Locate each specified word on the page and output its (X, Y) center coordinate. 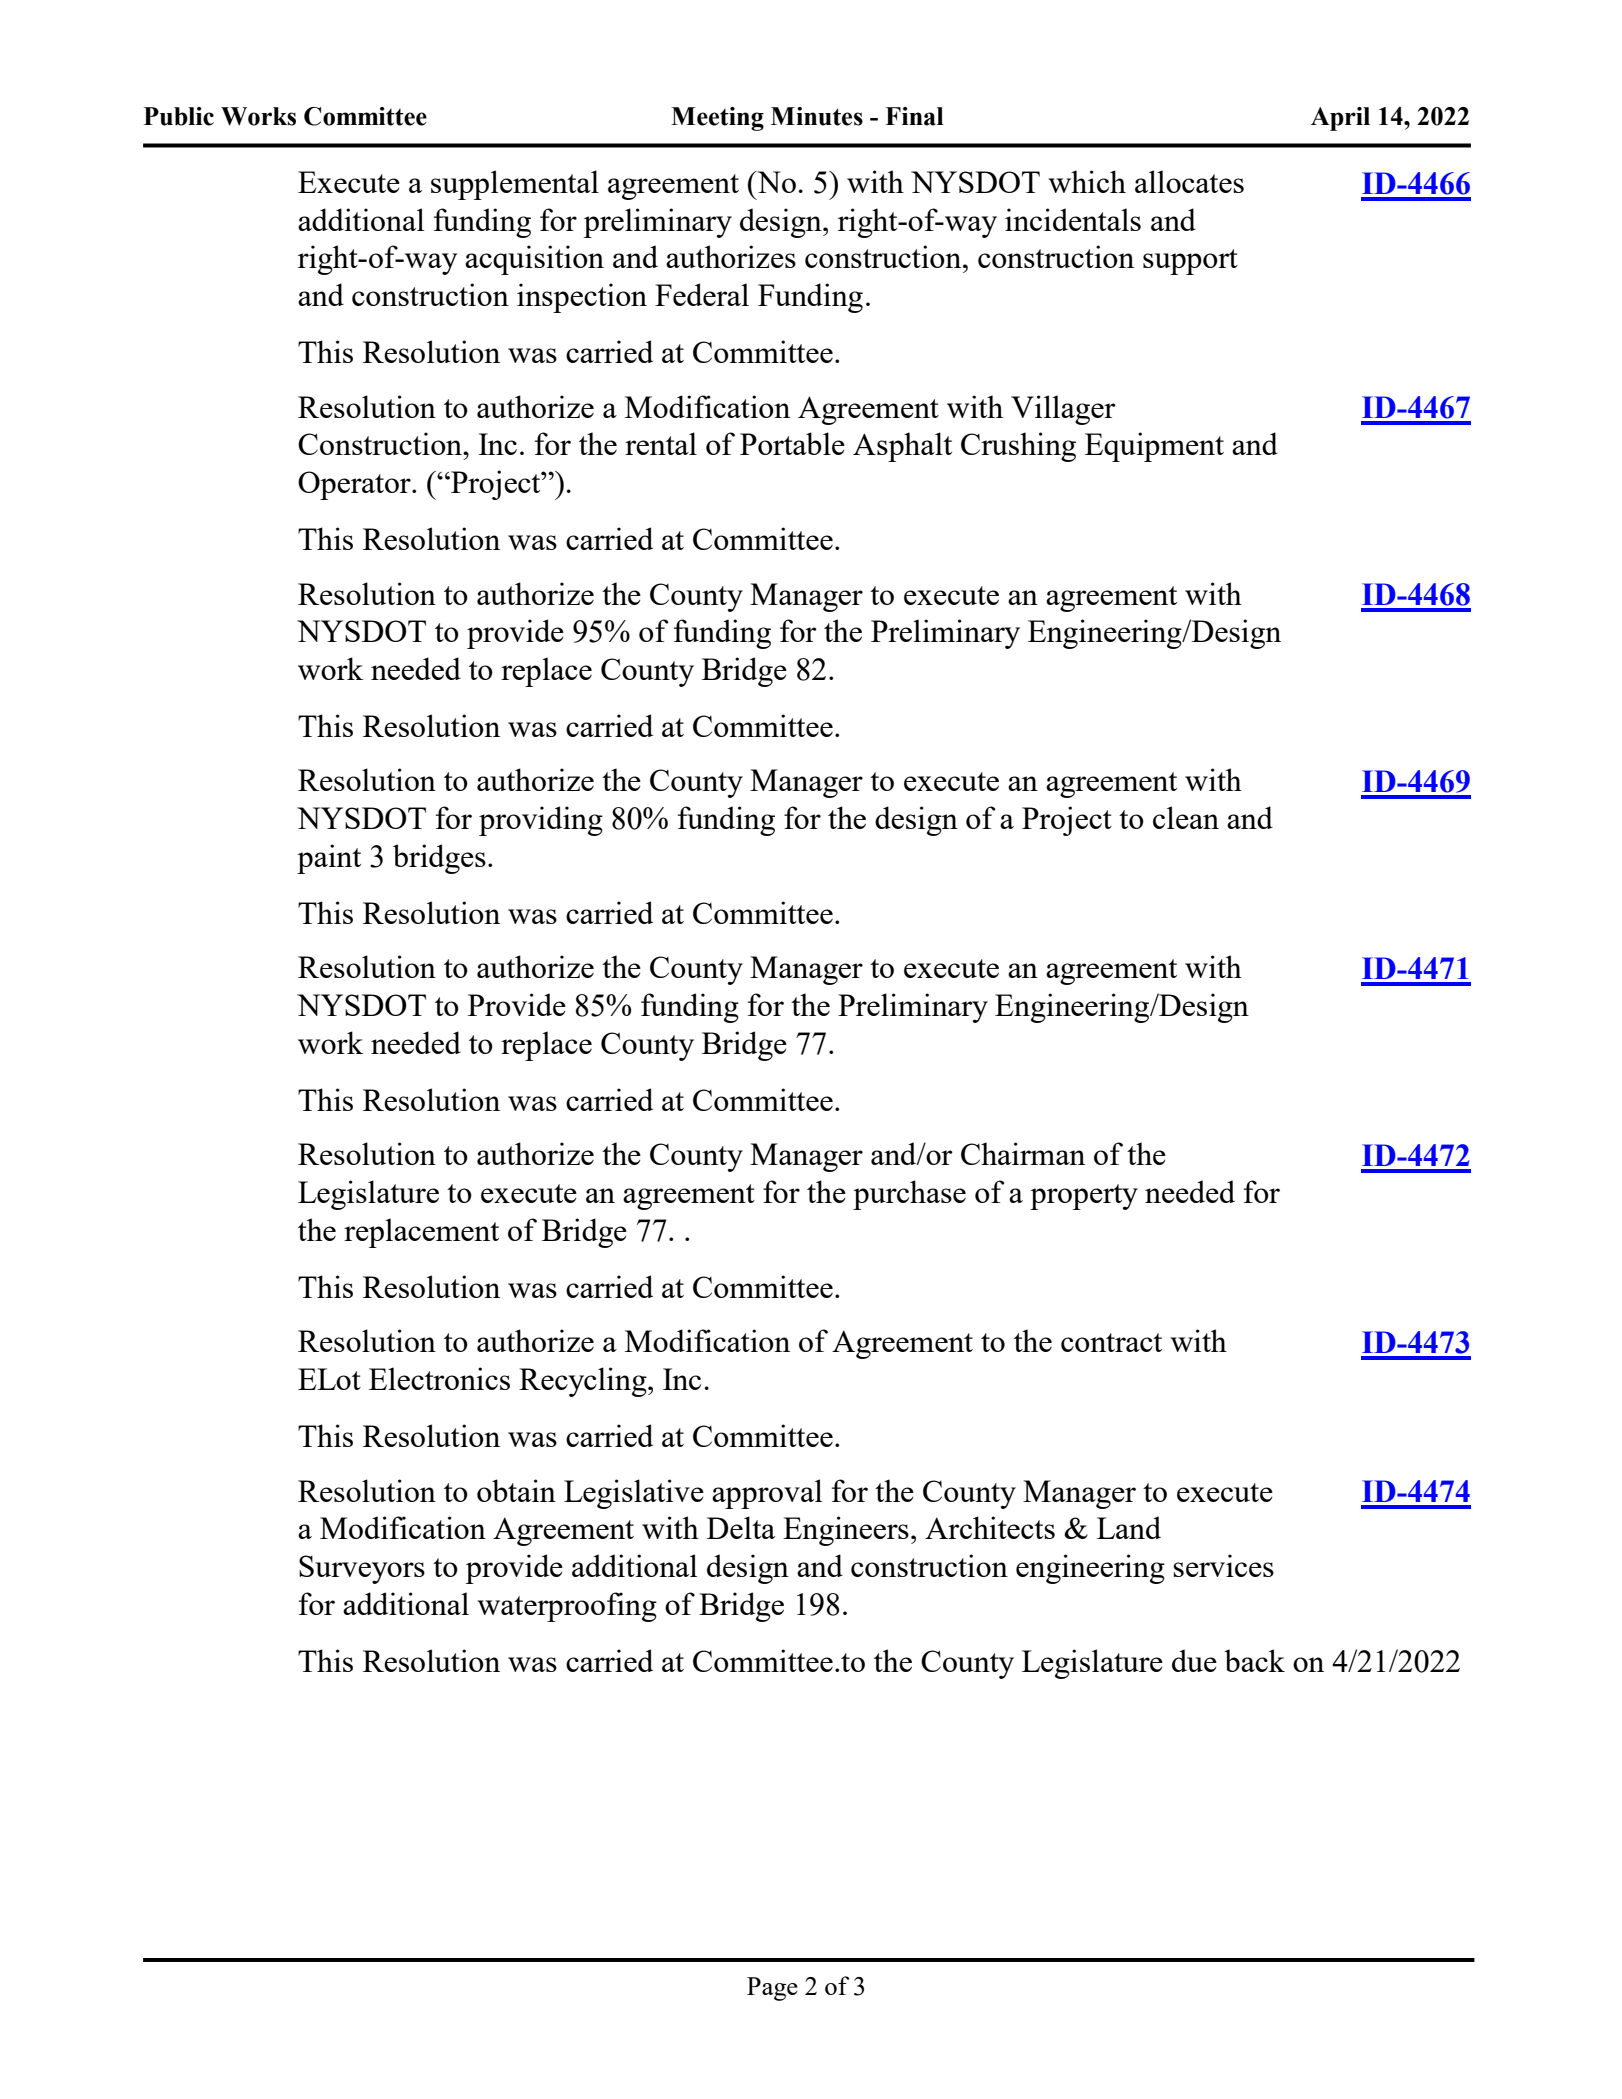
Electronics (439, 1378)
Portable (792, 443)
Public (179, 116)
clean (1186, 817)
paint (329, 859)
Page (772, 1989)
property (1084, 1197)
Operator (355, 485)
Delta (741, 1527)
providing (541, 821)
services (1223, 1565)
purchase (909, 1195)
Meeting (717, 119)
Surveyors (362, 1569)
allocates (1189, 181)
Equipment (1154, 447)
